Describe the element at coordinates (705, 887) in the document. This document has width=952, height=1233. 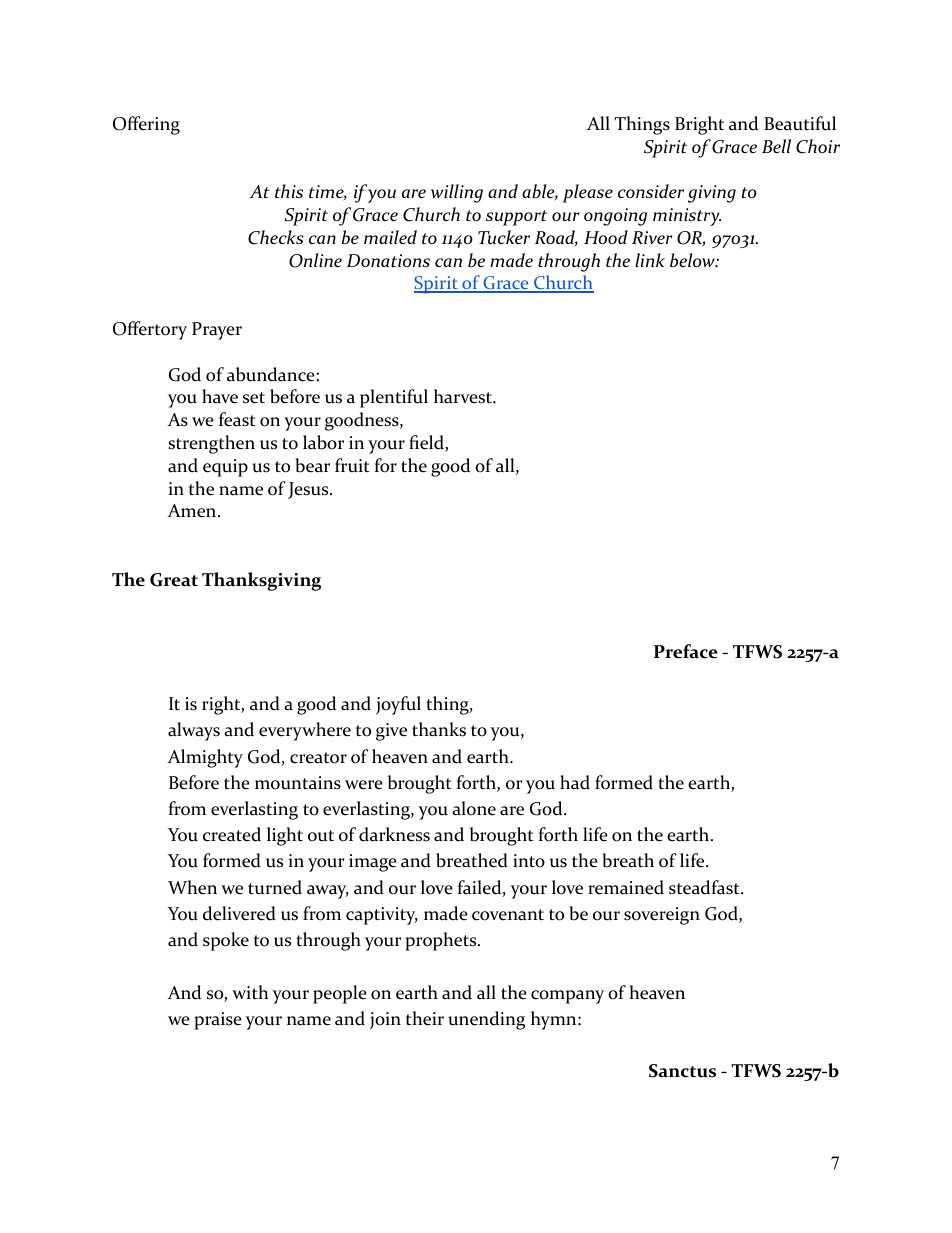
I see `steadfast` at that location.
